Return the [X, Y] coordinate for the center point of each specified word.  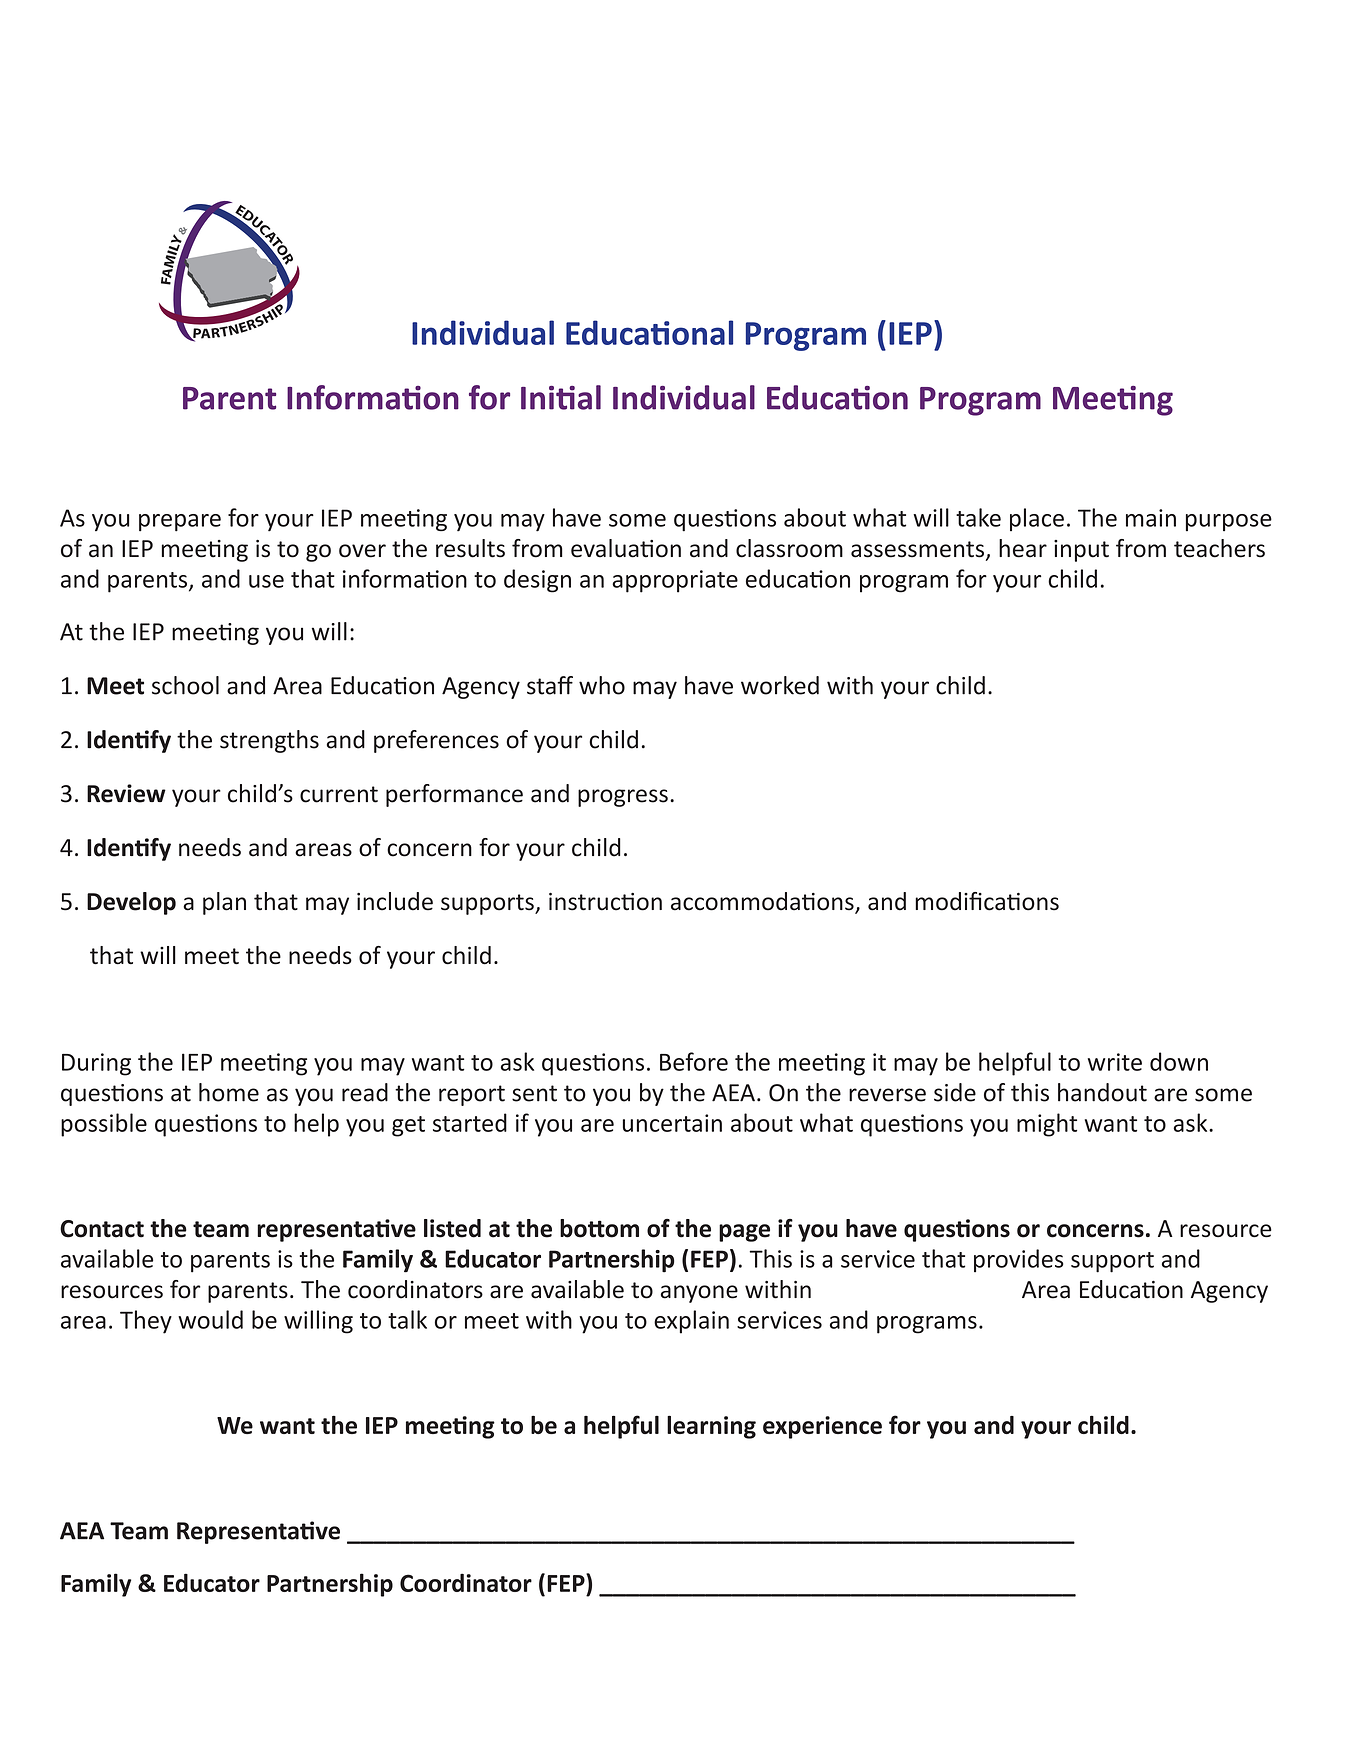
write [1115, 1062]
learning [711, 1427]
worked [780, 685]
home [229, 1092]
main [1151, 518]
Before [694, 1061]
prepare [180, 523]
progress [623, 798]
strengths [269, 741]
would [210, 1319]
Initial [561, 397]
